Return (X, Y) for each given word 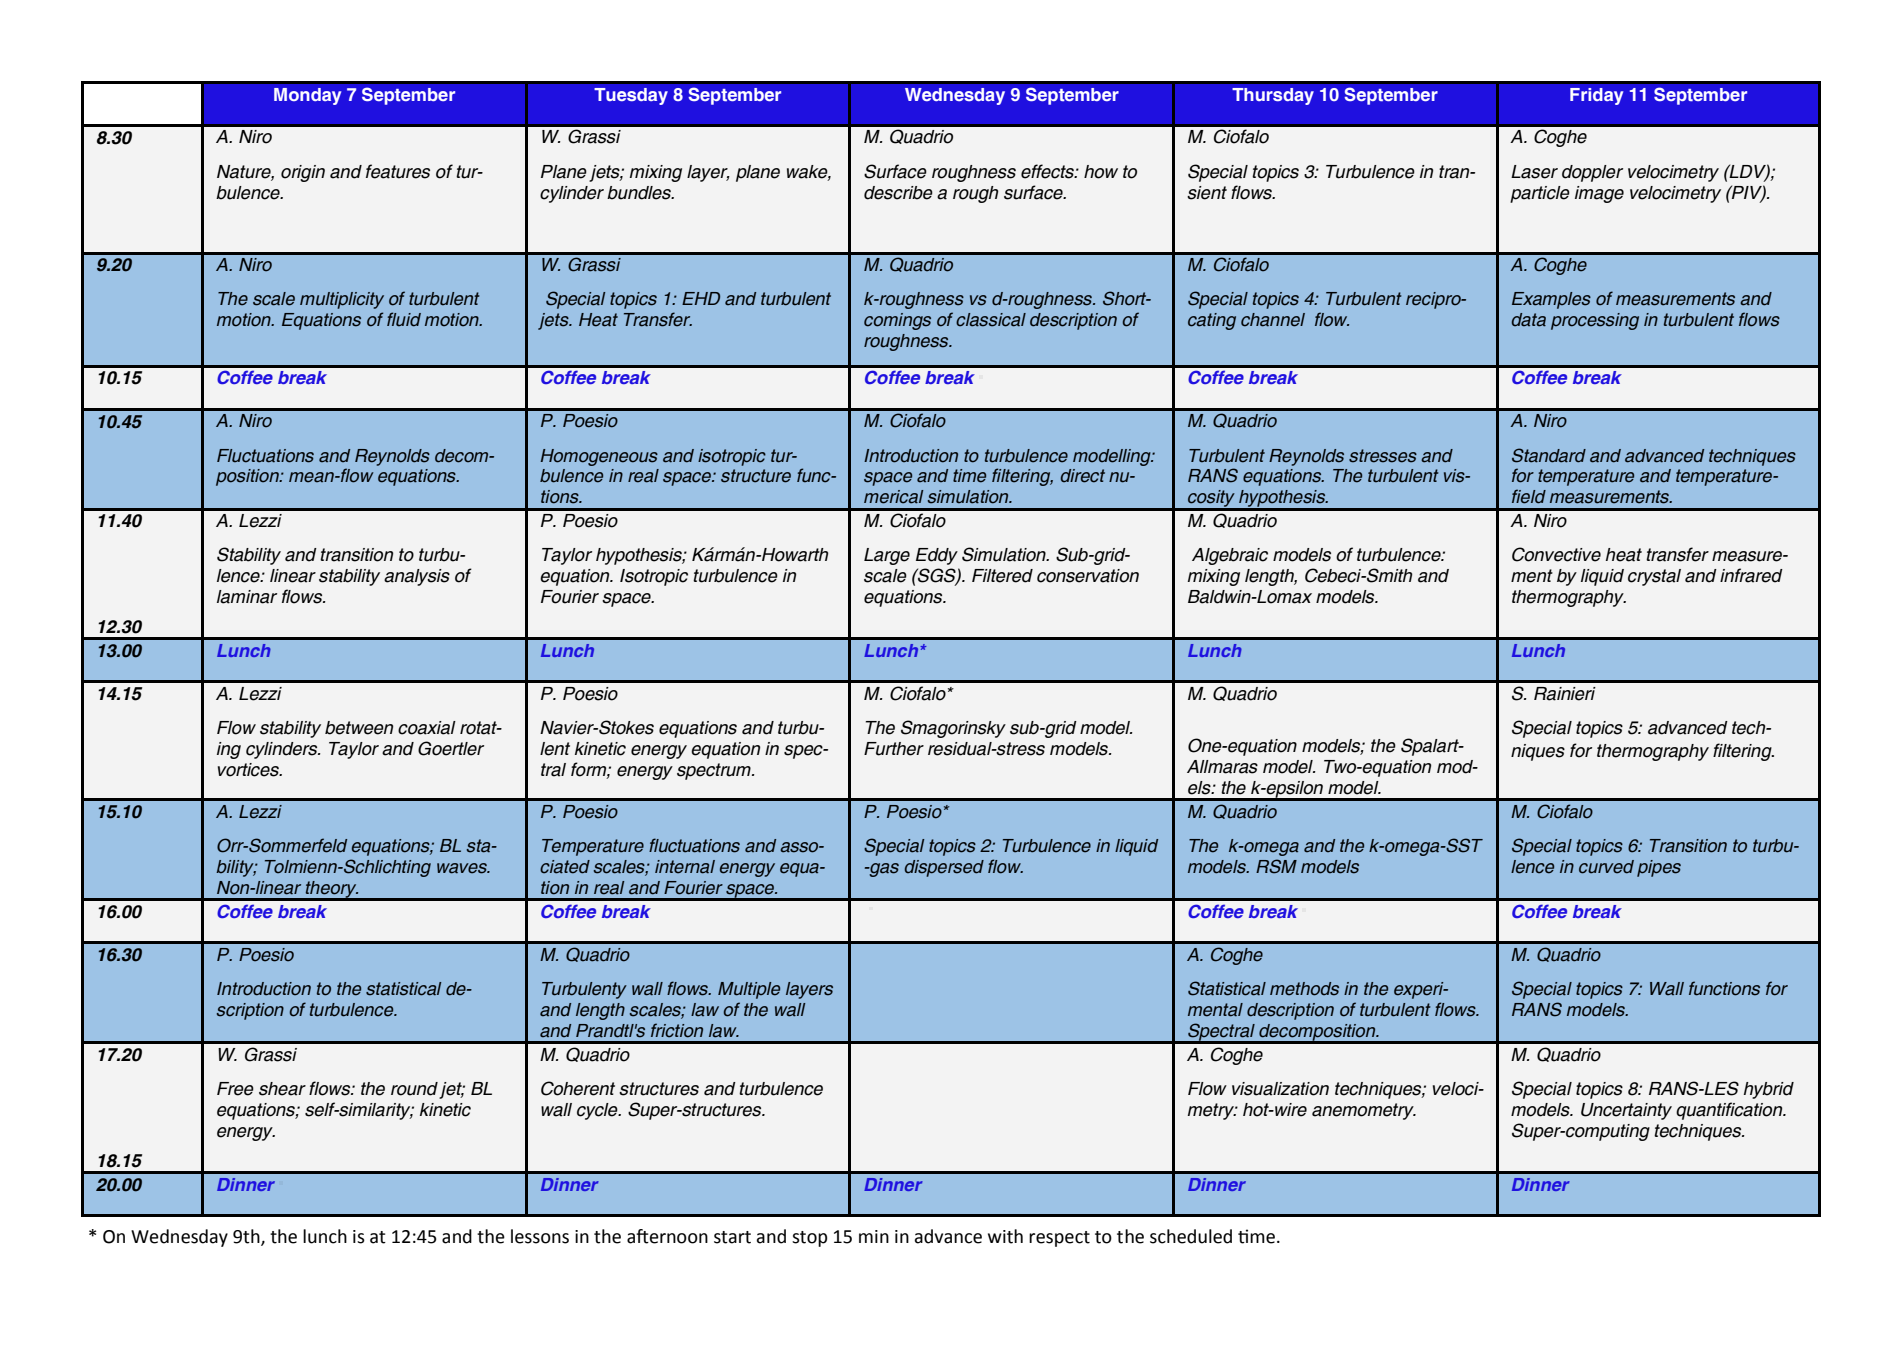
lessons (540, 1236)
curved (1606, 867)
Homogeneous (599, 457)
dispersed (944, 868)
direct (1082, 476)
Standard (1549, 455)
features (398, 171)
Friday (1596, 96)
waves (463, 868)
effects (1048, 171)
